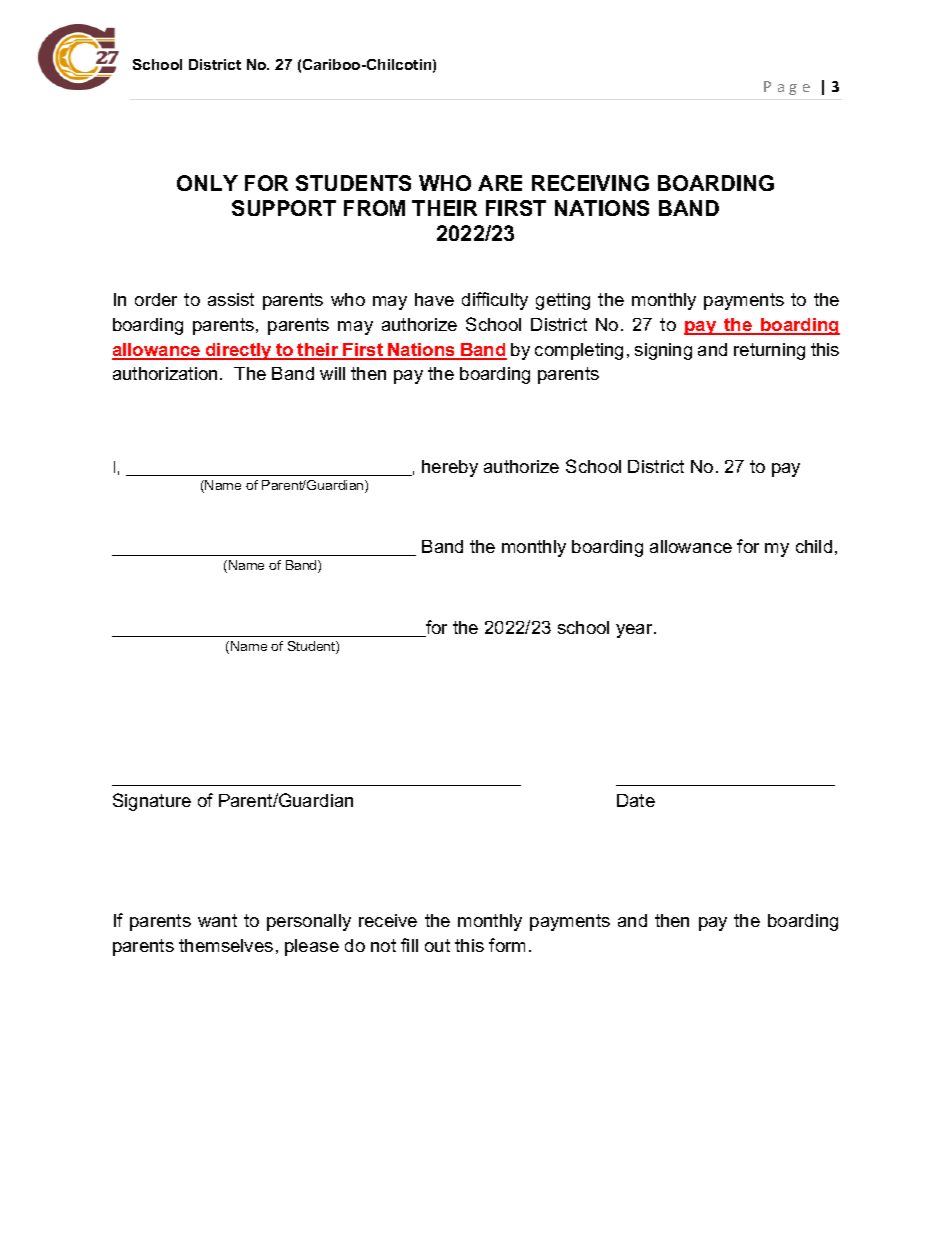 The image size is (952, 1233). Describe the element at coordinates (590, 183) in the page. I see `RECEIVING` at that location.
